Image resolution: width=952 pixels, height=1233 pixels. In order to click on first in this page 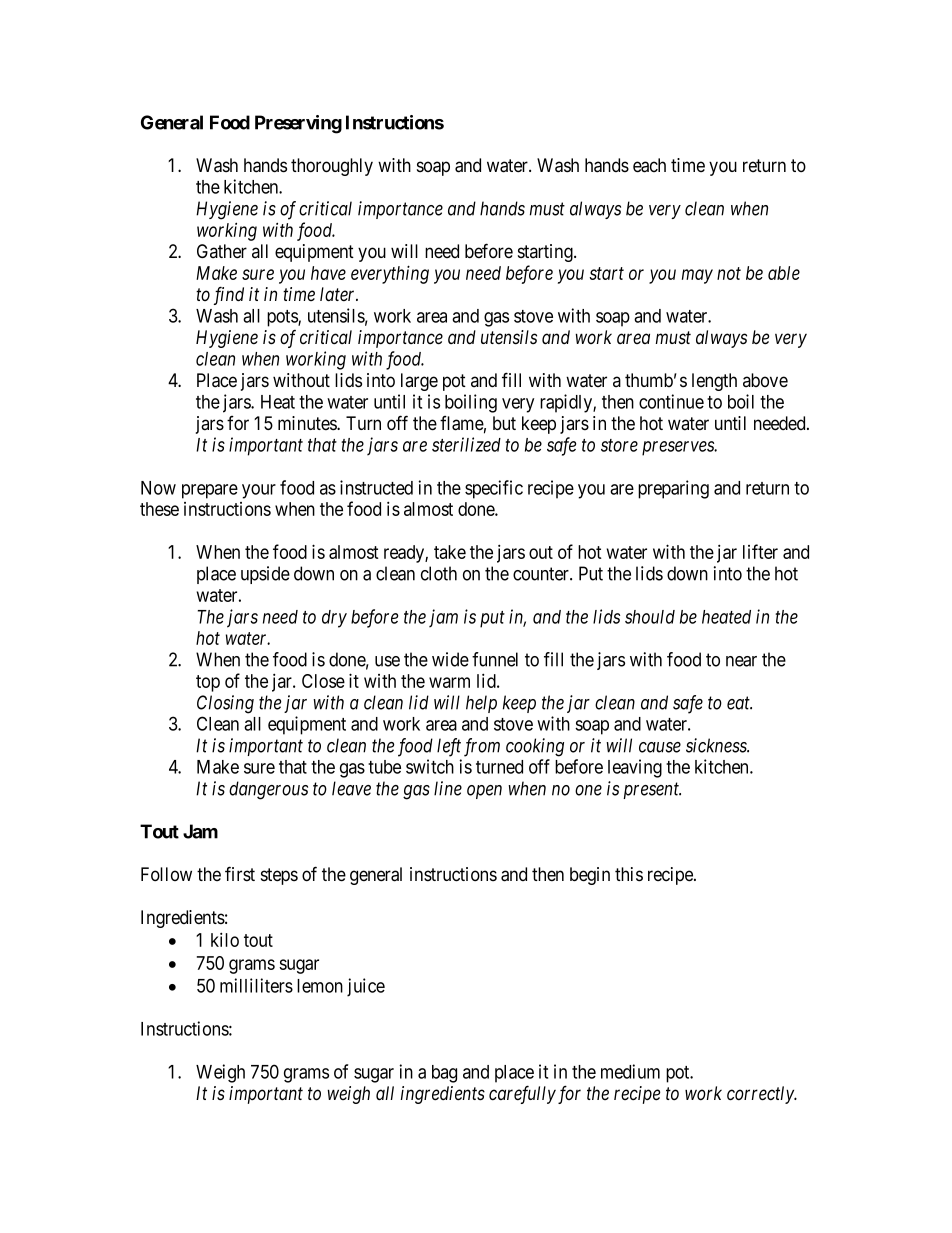, I will do `click(240, 874)`.
